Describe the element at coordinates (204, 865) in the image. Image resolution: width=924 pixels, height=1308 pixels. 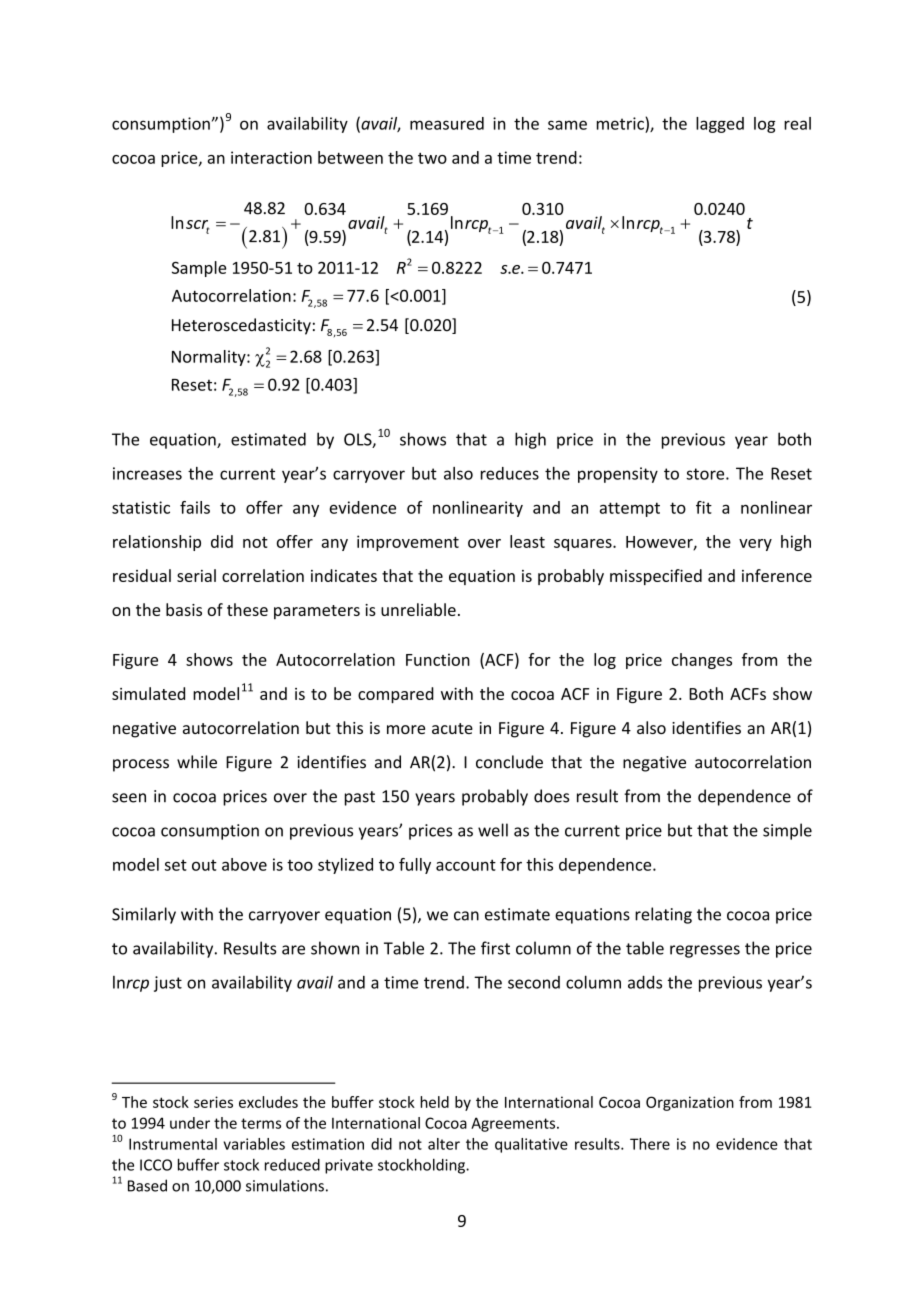
I see `out` at that location.
